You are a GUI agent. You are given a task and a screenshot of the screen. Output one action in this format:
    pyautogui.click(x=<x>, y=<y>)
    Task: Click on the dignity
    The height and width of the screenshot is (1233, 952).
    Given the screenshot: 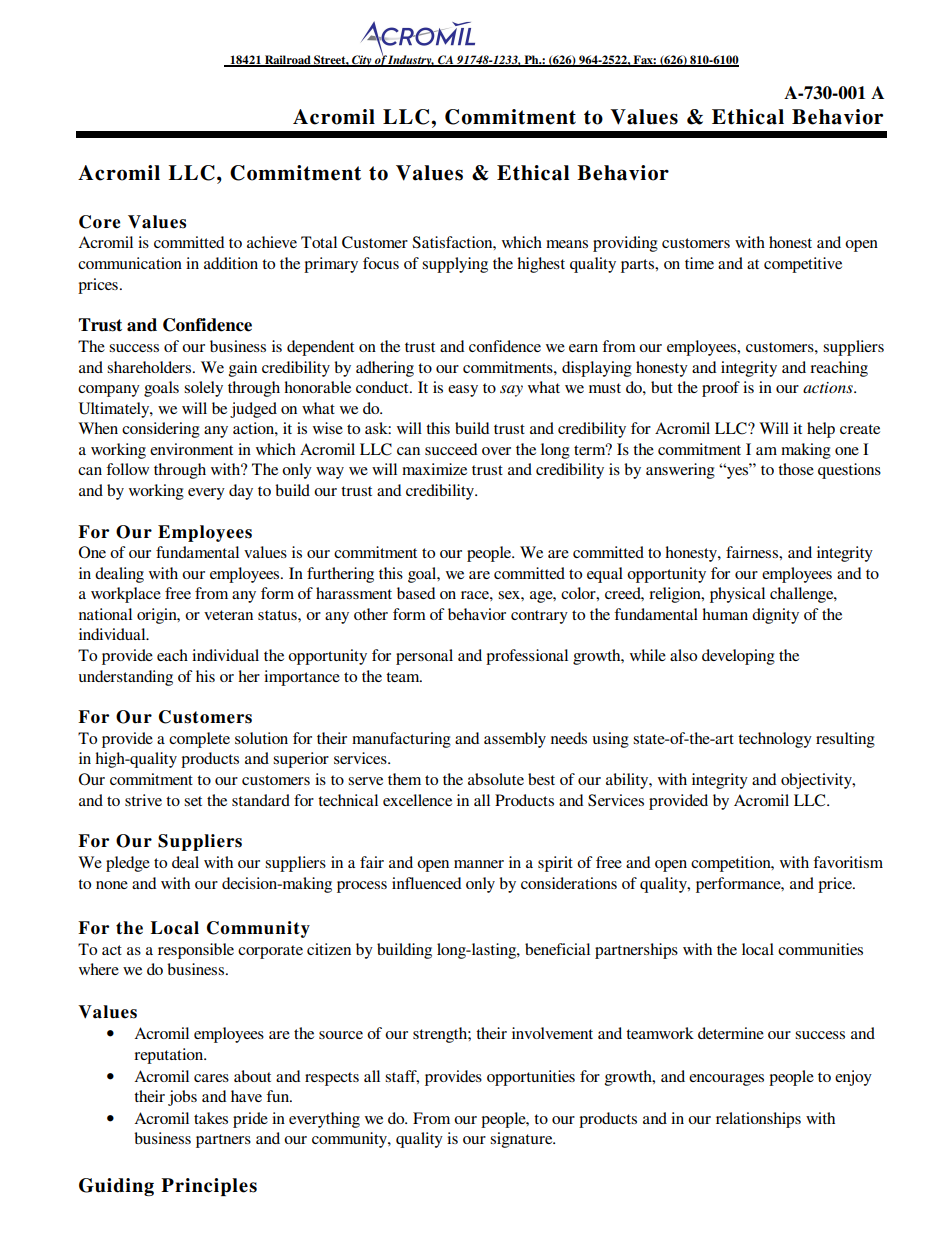 What is the action you would take?
    pyautogui.click(x=775, y=616)
